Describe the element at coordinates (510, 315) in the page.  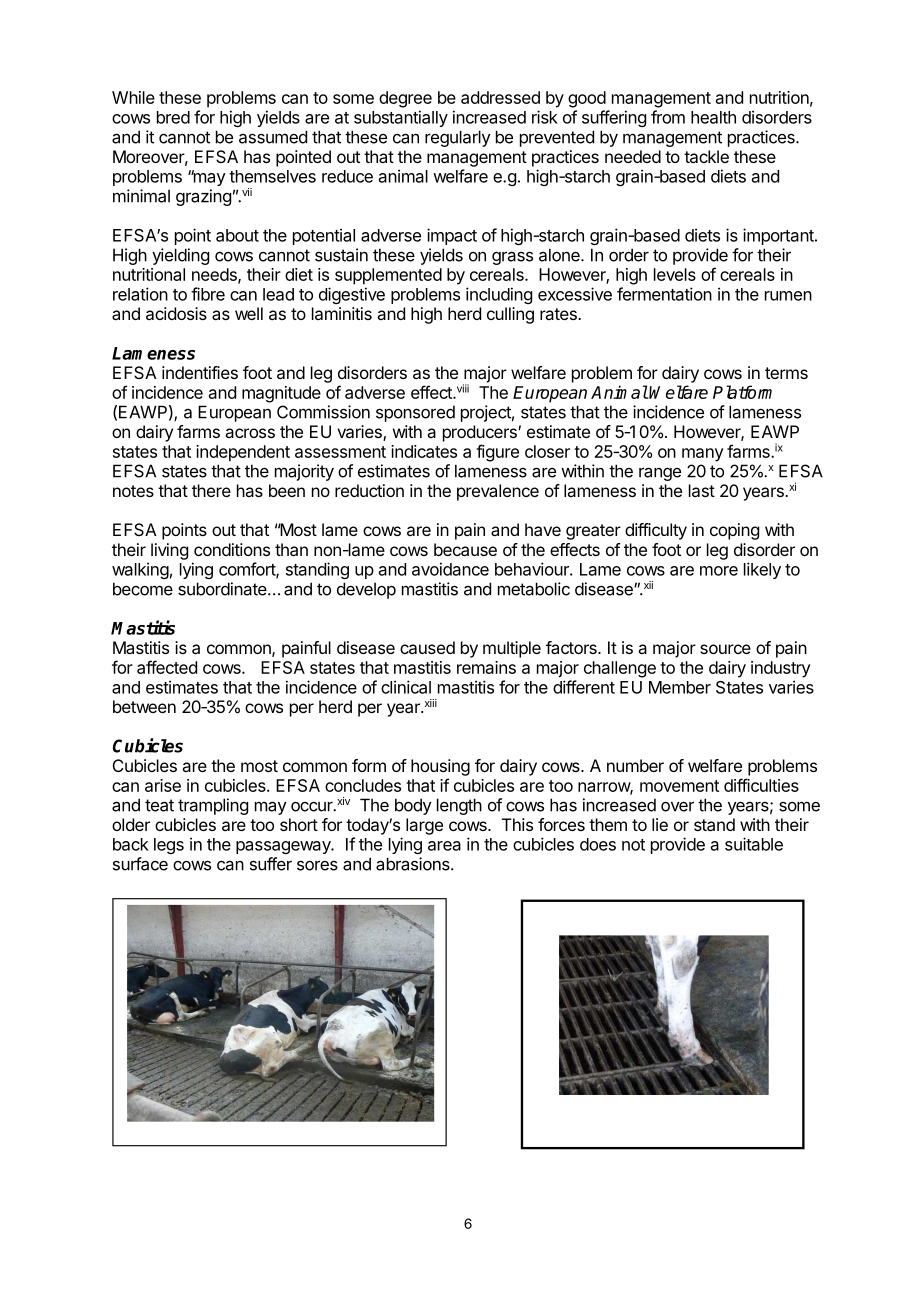
I see `culling` at that location.
